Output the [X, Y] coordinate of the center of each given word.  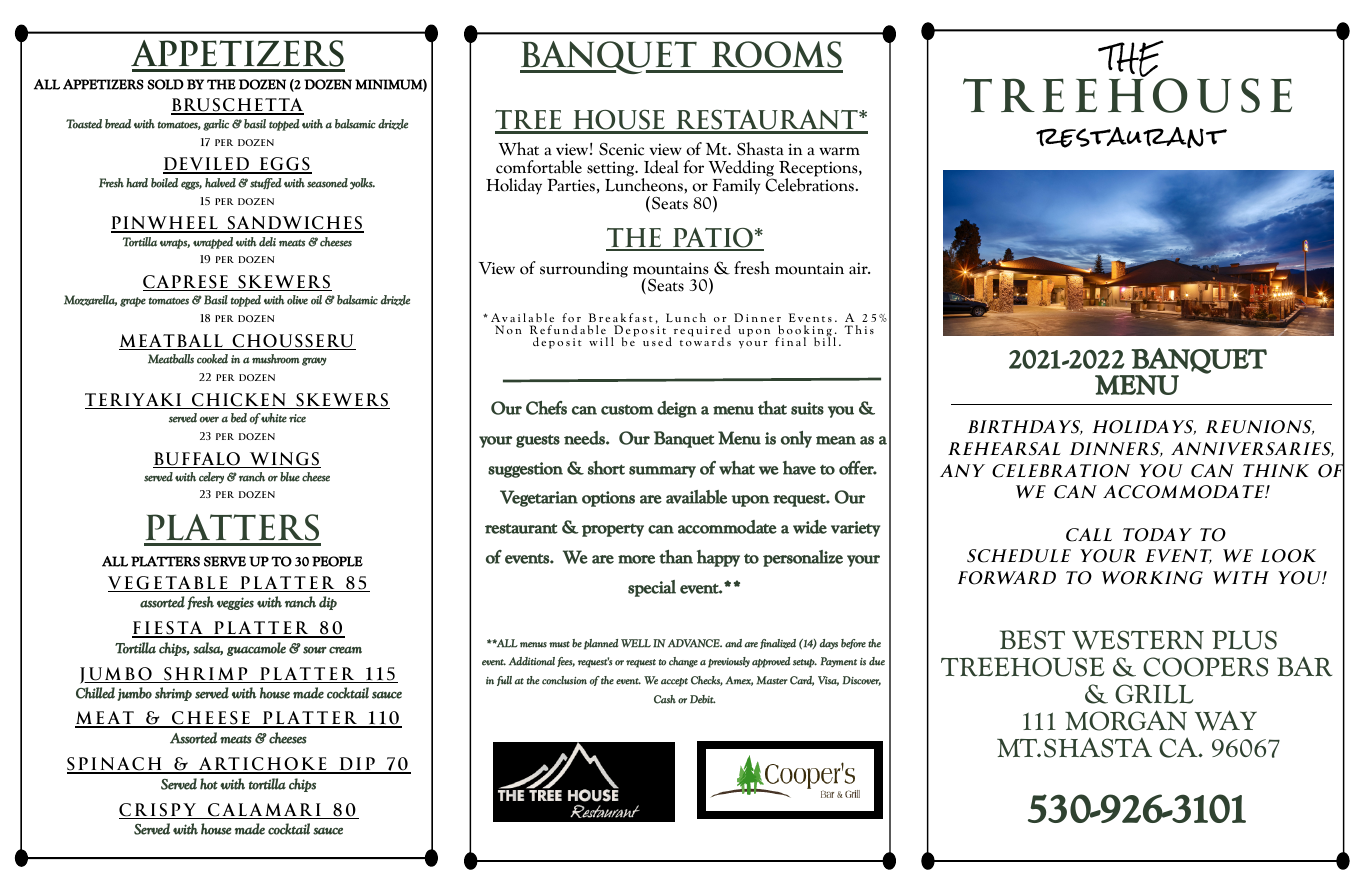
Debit [703, 699]
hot [209, 784]
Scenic [621, 149]
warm [839, 151]
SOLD [165, 84]
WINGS [284, 460]
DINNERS [1116, 449]
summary [662, 472]
